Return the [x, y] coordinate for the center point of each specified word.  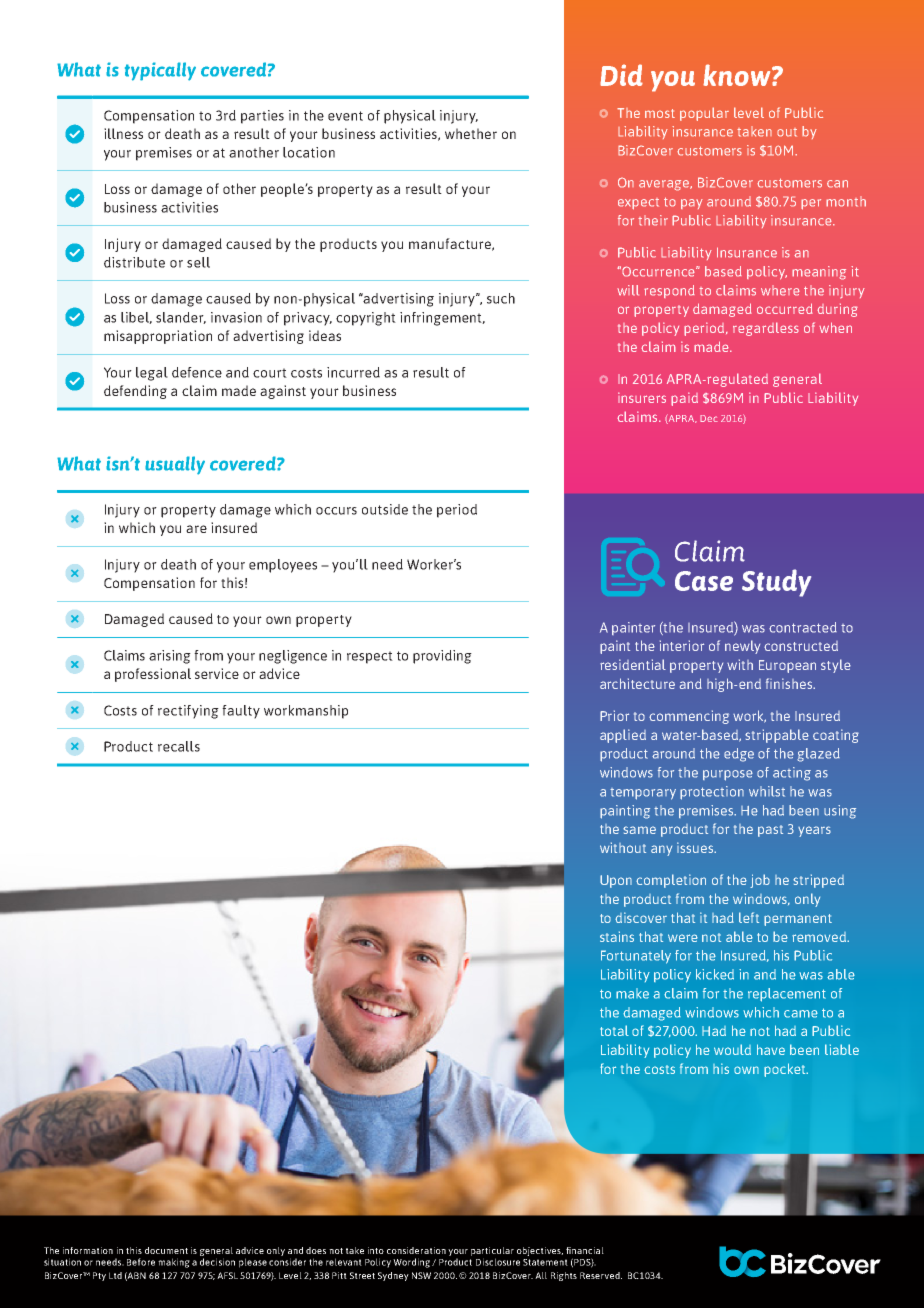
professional [153, 675]
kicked [715, 974]
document [166, 1250]
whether [471, 133]
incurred [353, 372]
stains [617, 936]
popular [704, 114]
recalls [179, 746]
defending [135, 392]
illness [123, 133]
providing [442, 657]
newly [742, 647]
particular [492, 1253]
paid [684, 399]
